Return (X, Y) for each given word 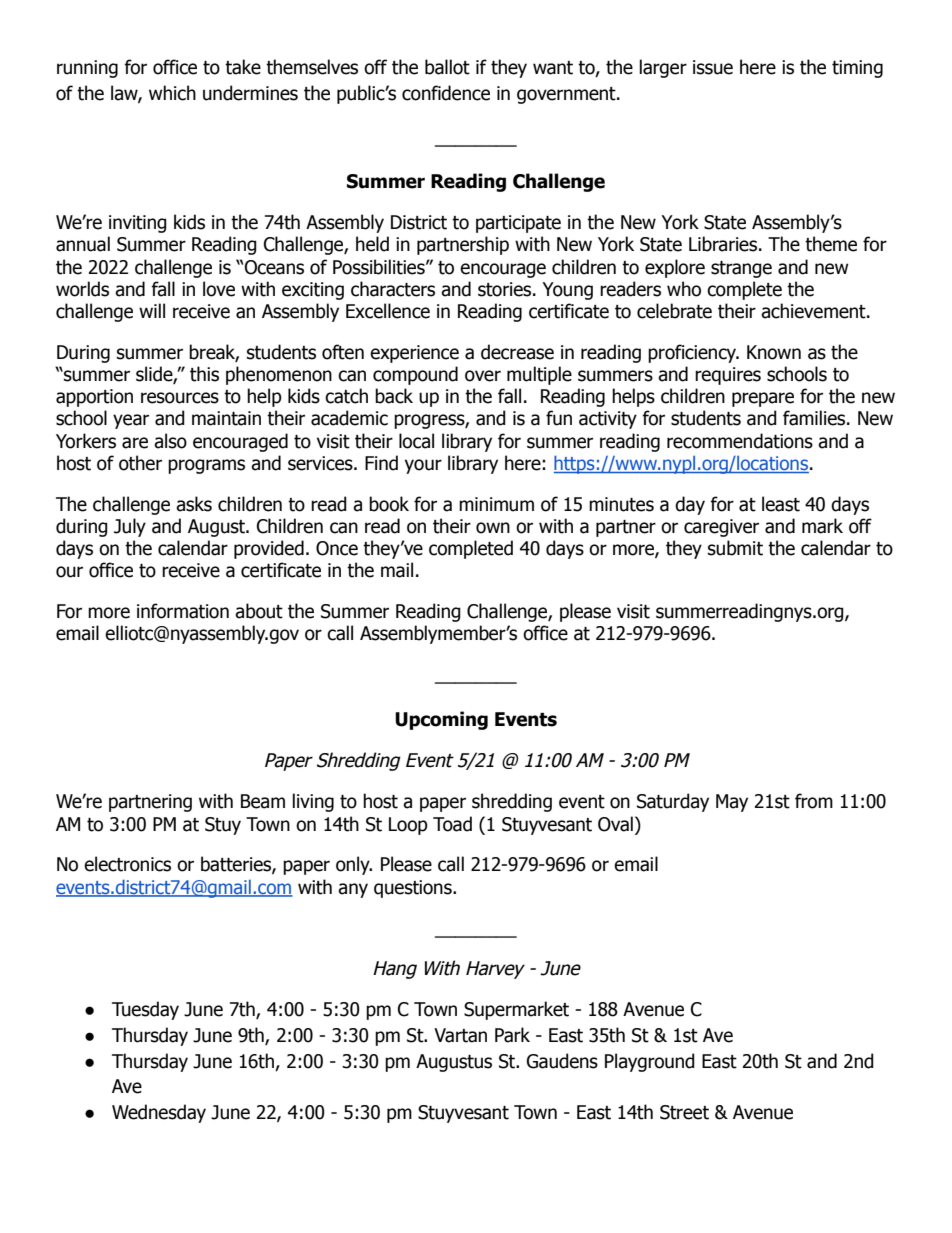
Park (512, 1035)
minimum (496, 504)
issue (713, 67)
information (183, 611)
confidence (446, 93)
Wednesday (159, 1113)
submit (735, 548)
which (172, 93)
